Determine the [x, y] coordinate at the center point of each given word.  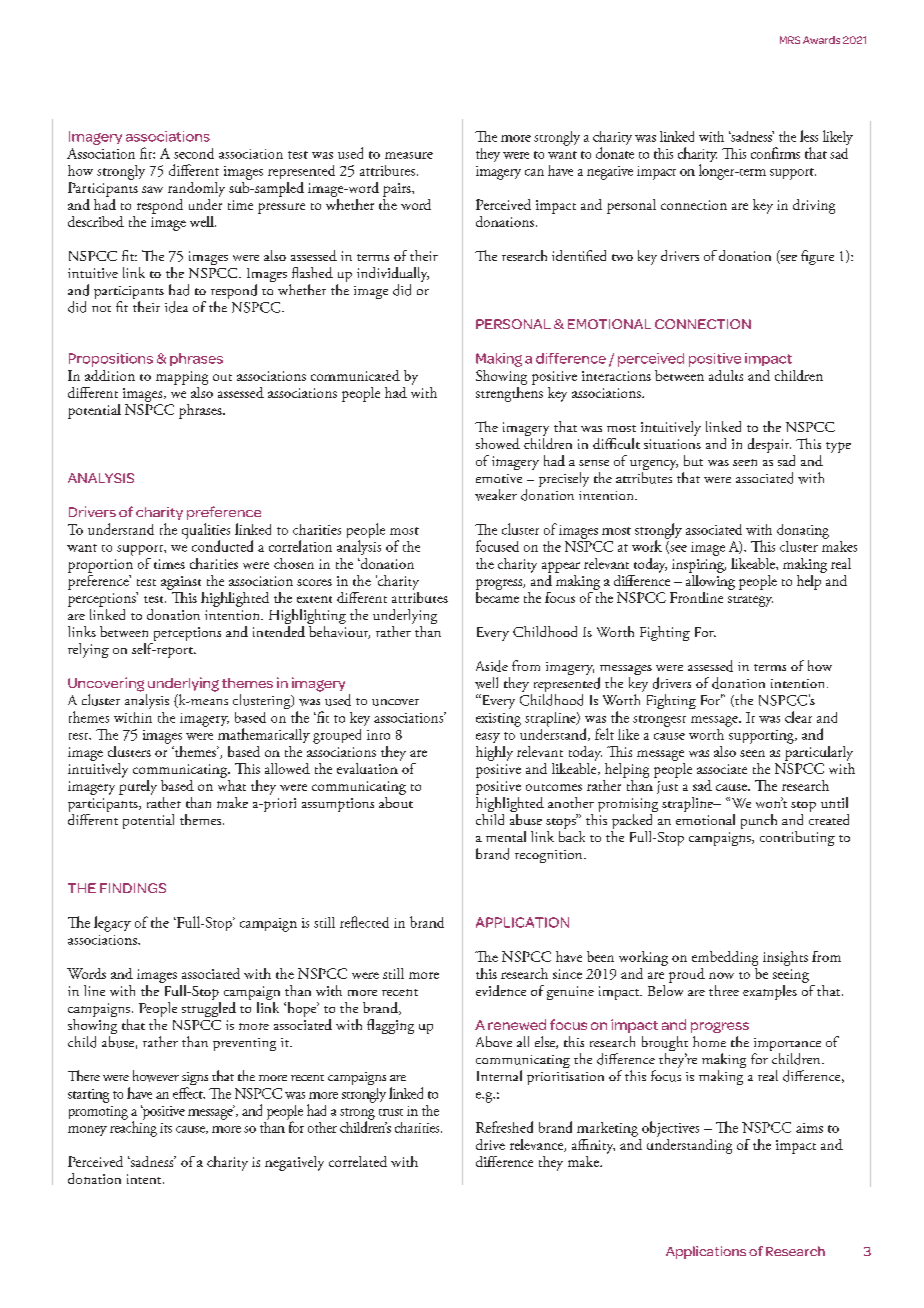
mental [506, 836]
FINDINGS [133, 888]
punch [759, 821]
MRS [790, 40]
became [497, 596]
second [194, 153]
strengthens [509, 393]
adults [726, 375]
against [181, 583]
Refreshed [504, 1127]
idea [176, 307]
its [166, 1128]
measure [409, 155]
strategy [750, 601]
